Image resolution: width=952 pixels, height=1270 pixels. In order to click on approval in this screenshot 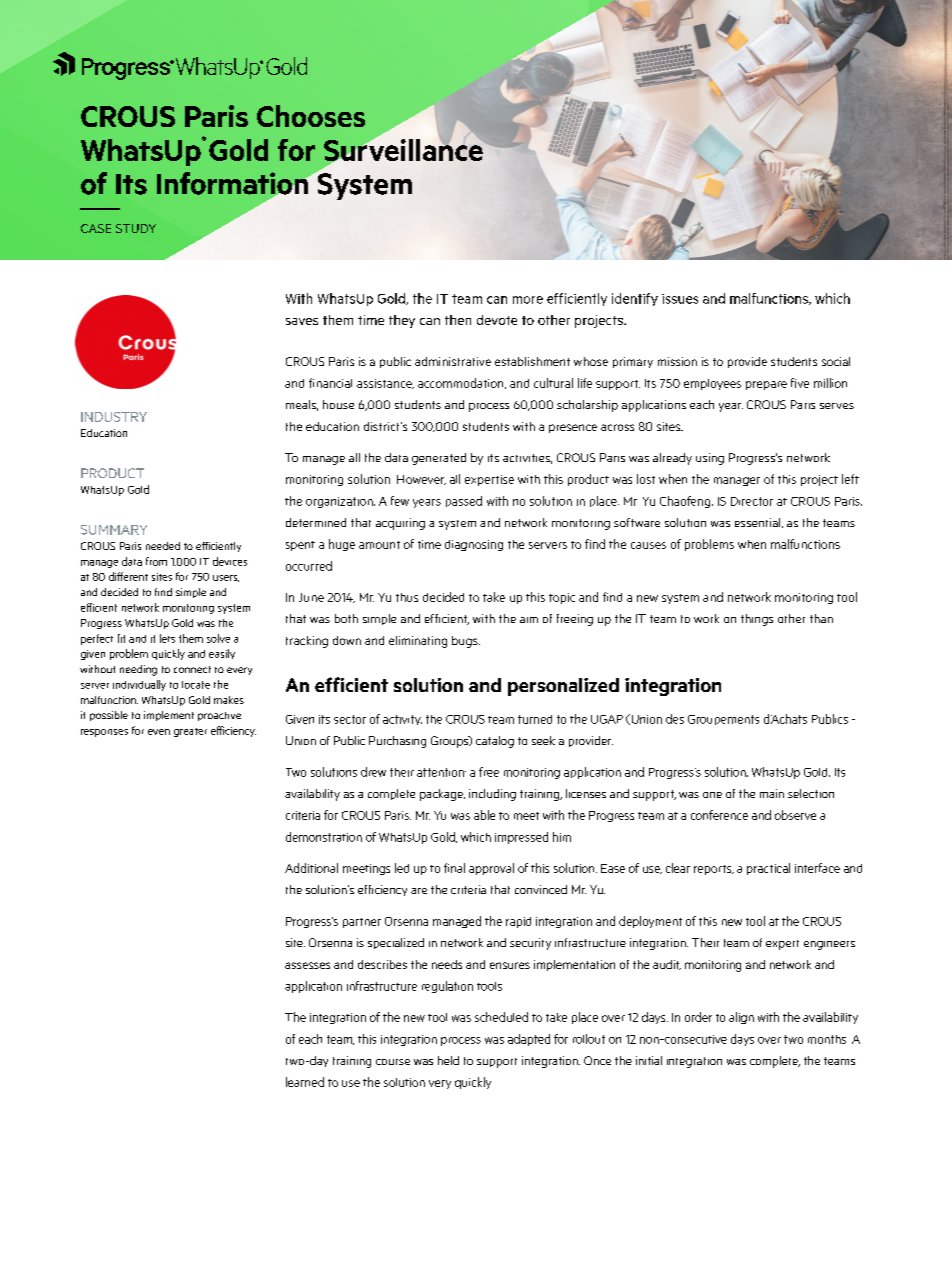, I will do `click(491, 869)`.
